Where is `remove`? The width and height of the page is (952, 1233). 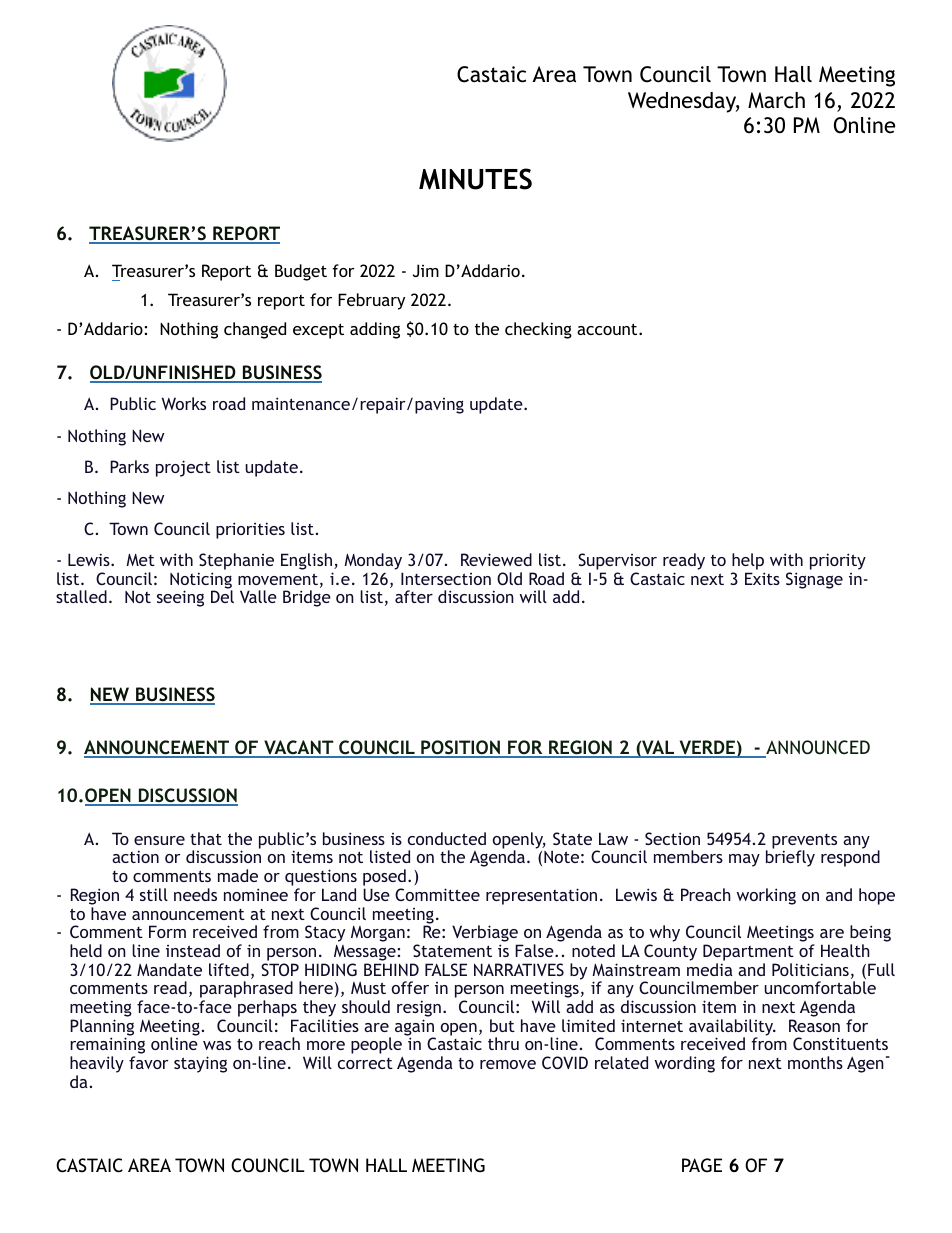
remove is located at coordinates (508, 1064).
